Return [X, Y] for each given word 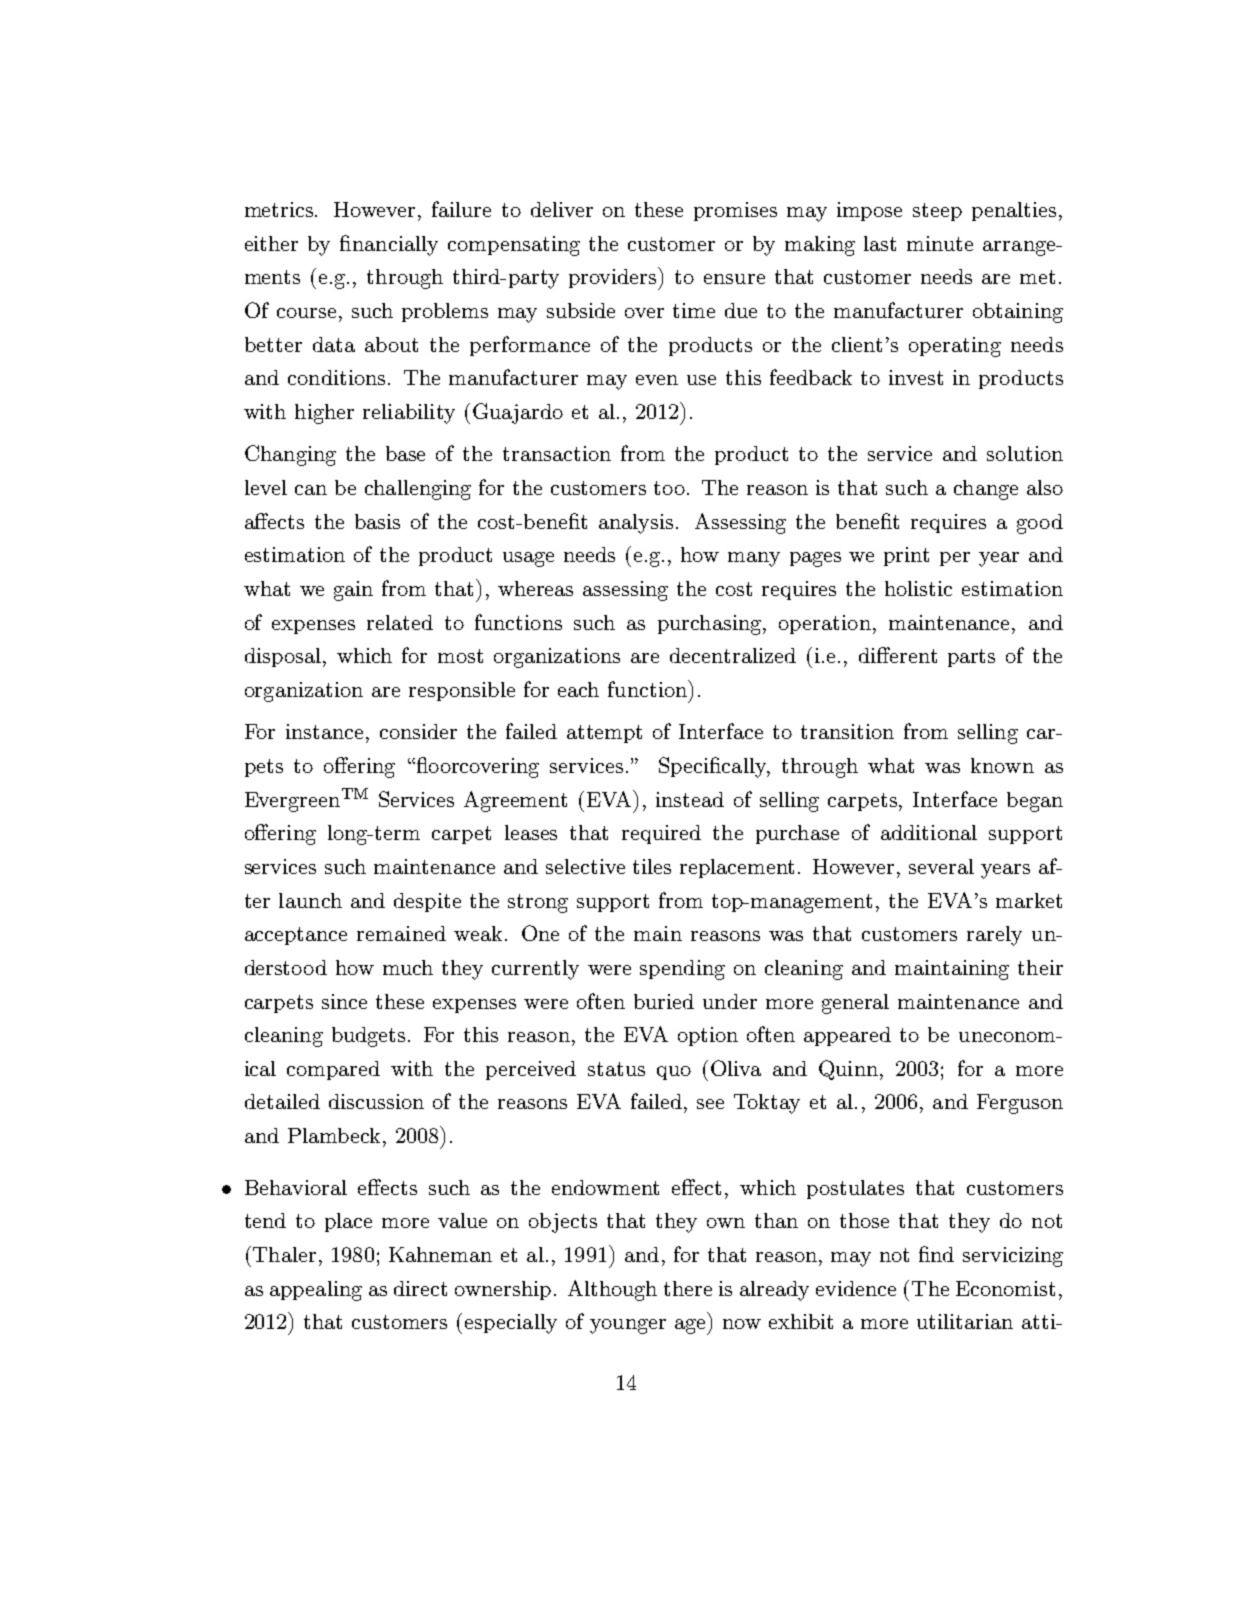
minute [940, 243]
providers [614, 278]
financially [389, 245]
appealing [316, 1291]
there [688, 1288]
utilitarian [965, 1321]
